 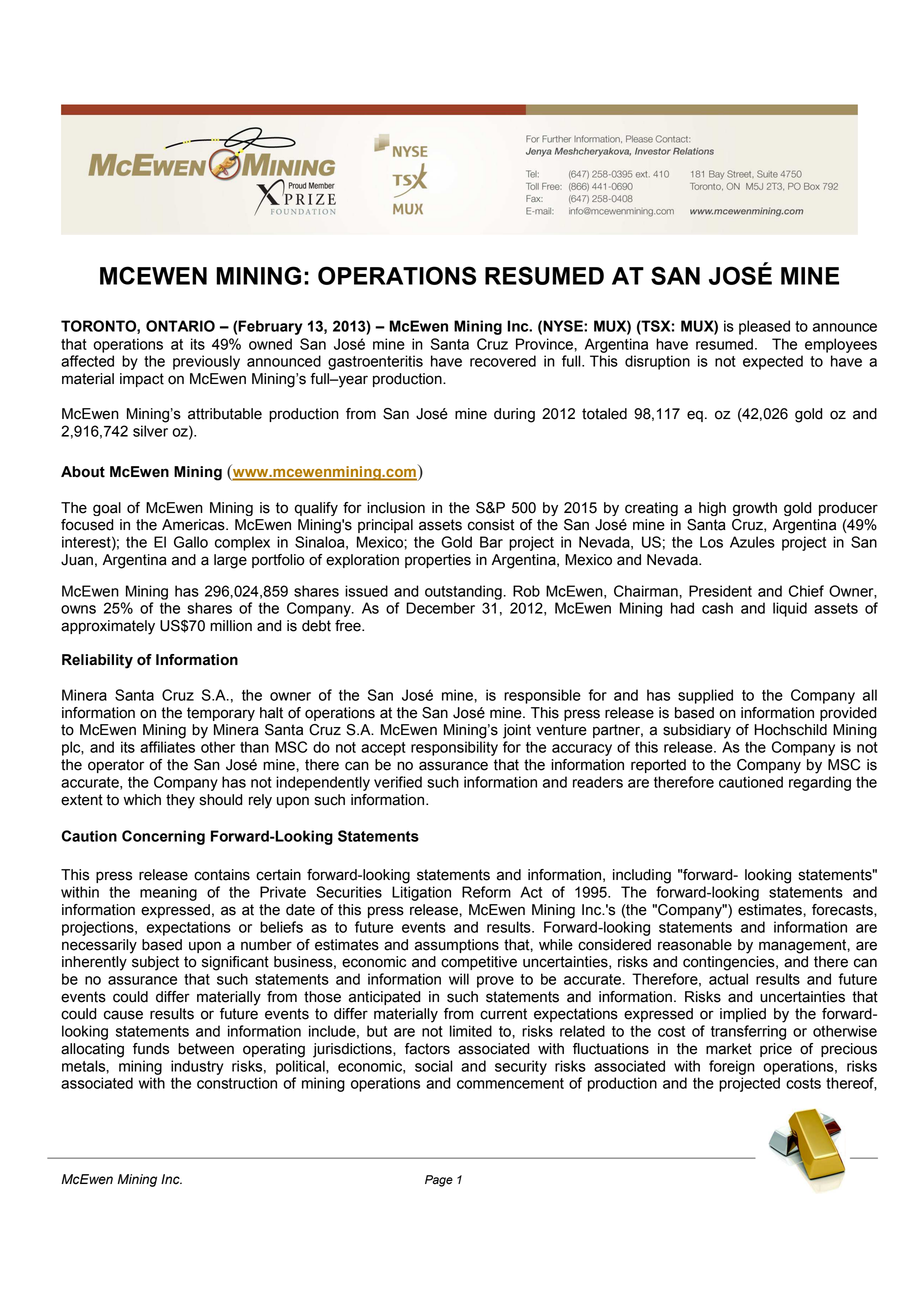 I want to click on recovered, so click(x=503, y=361).
